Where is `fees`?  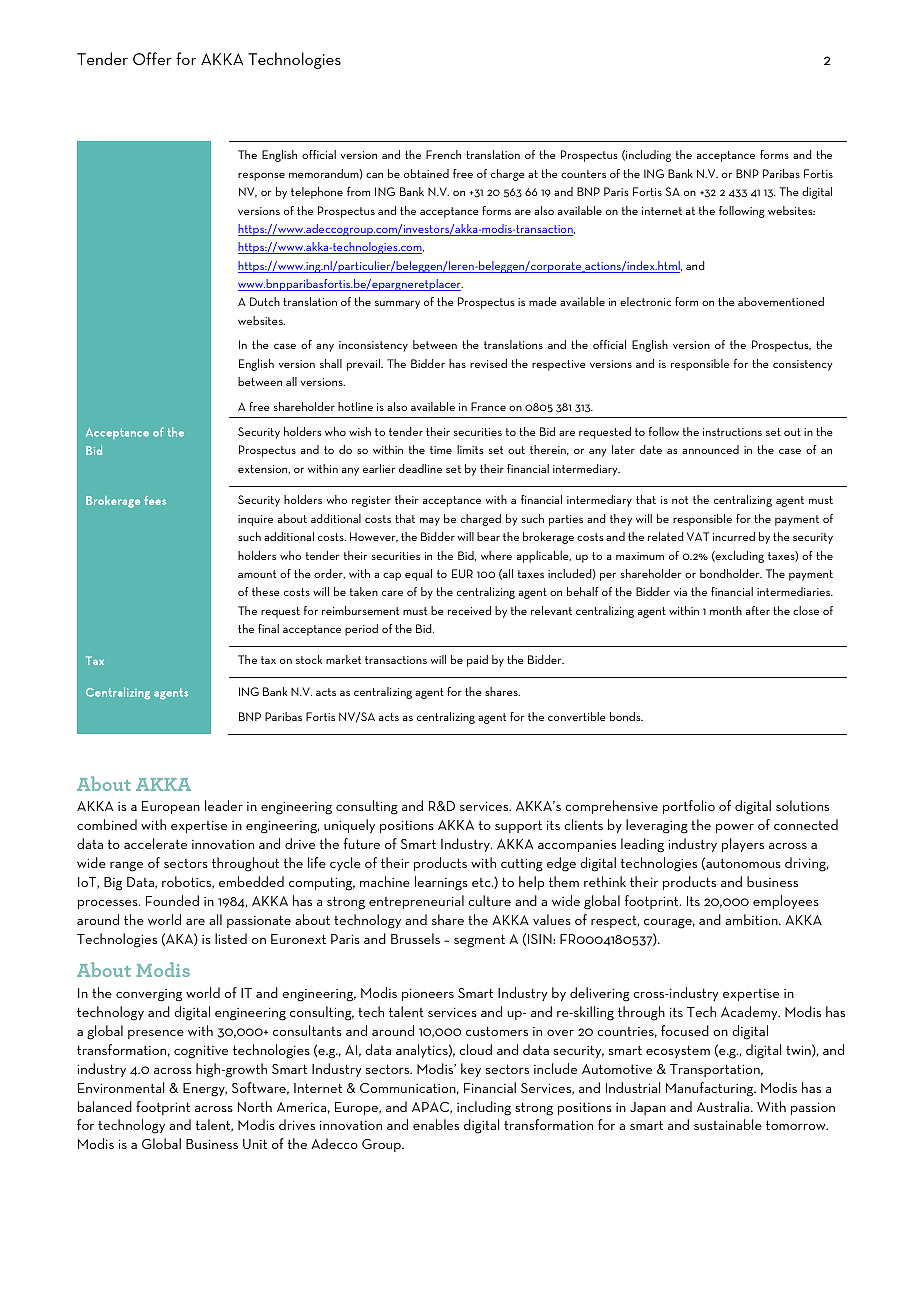
fees is located at coordinates (155, 500).
